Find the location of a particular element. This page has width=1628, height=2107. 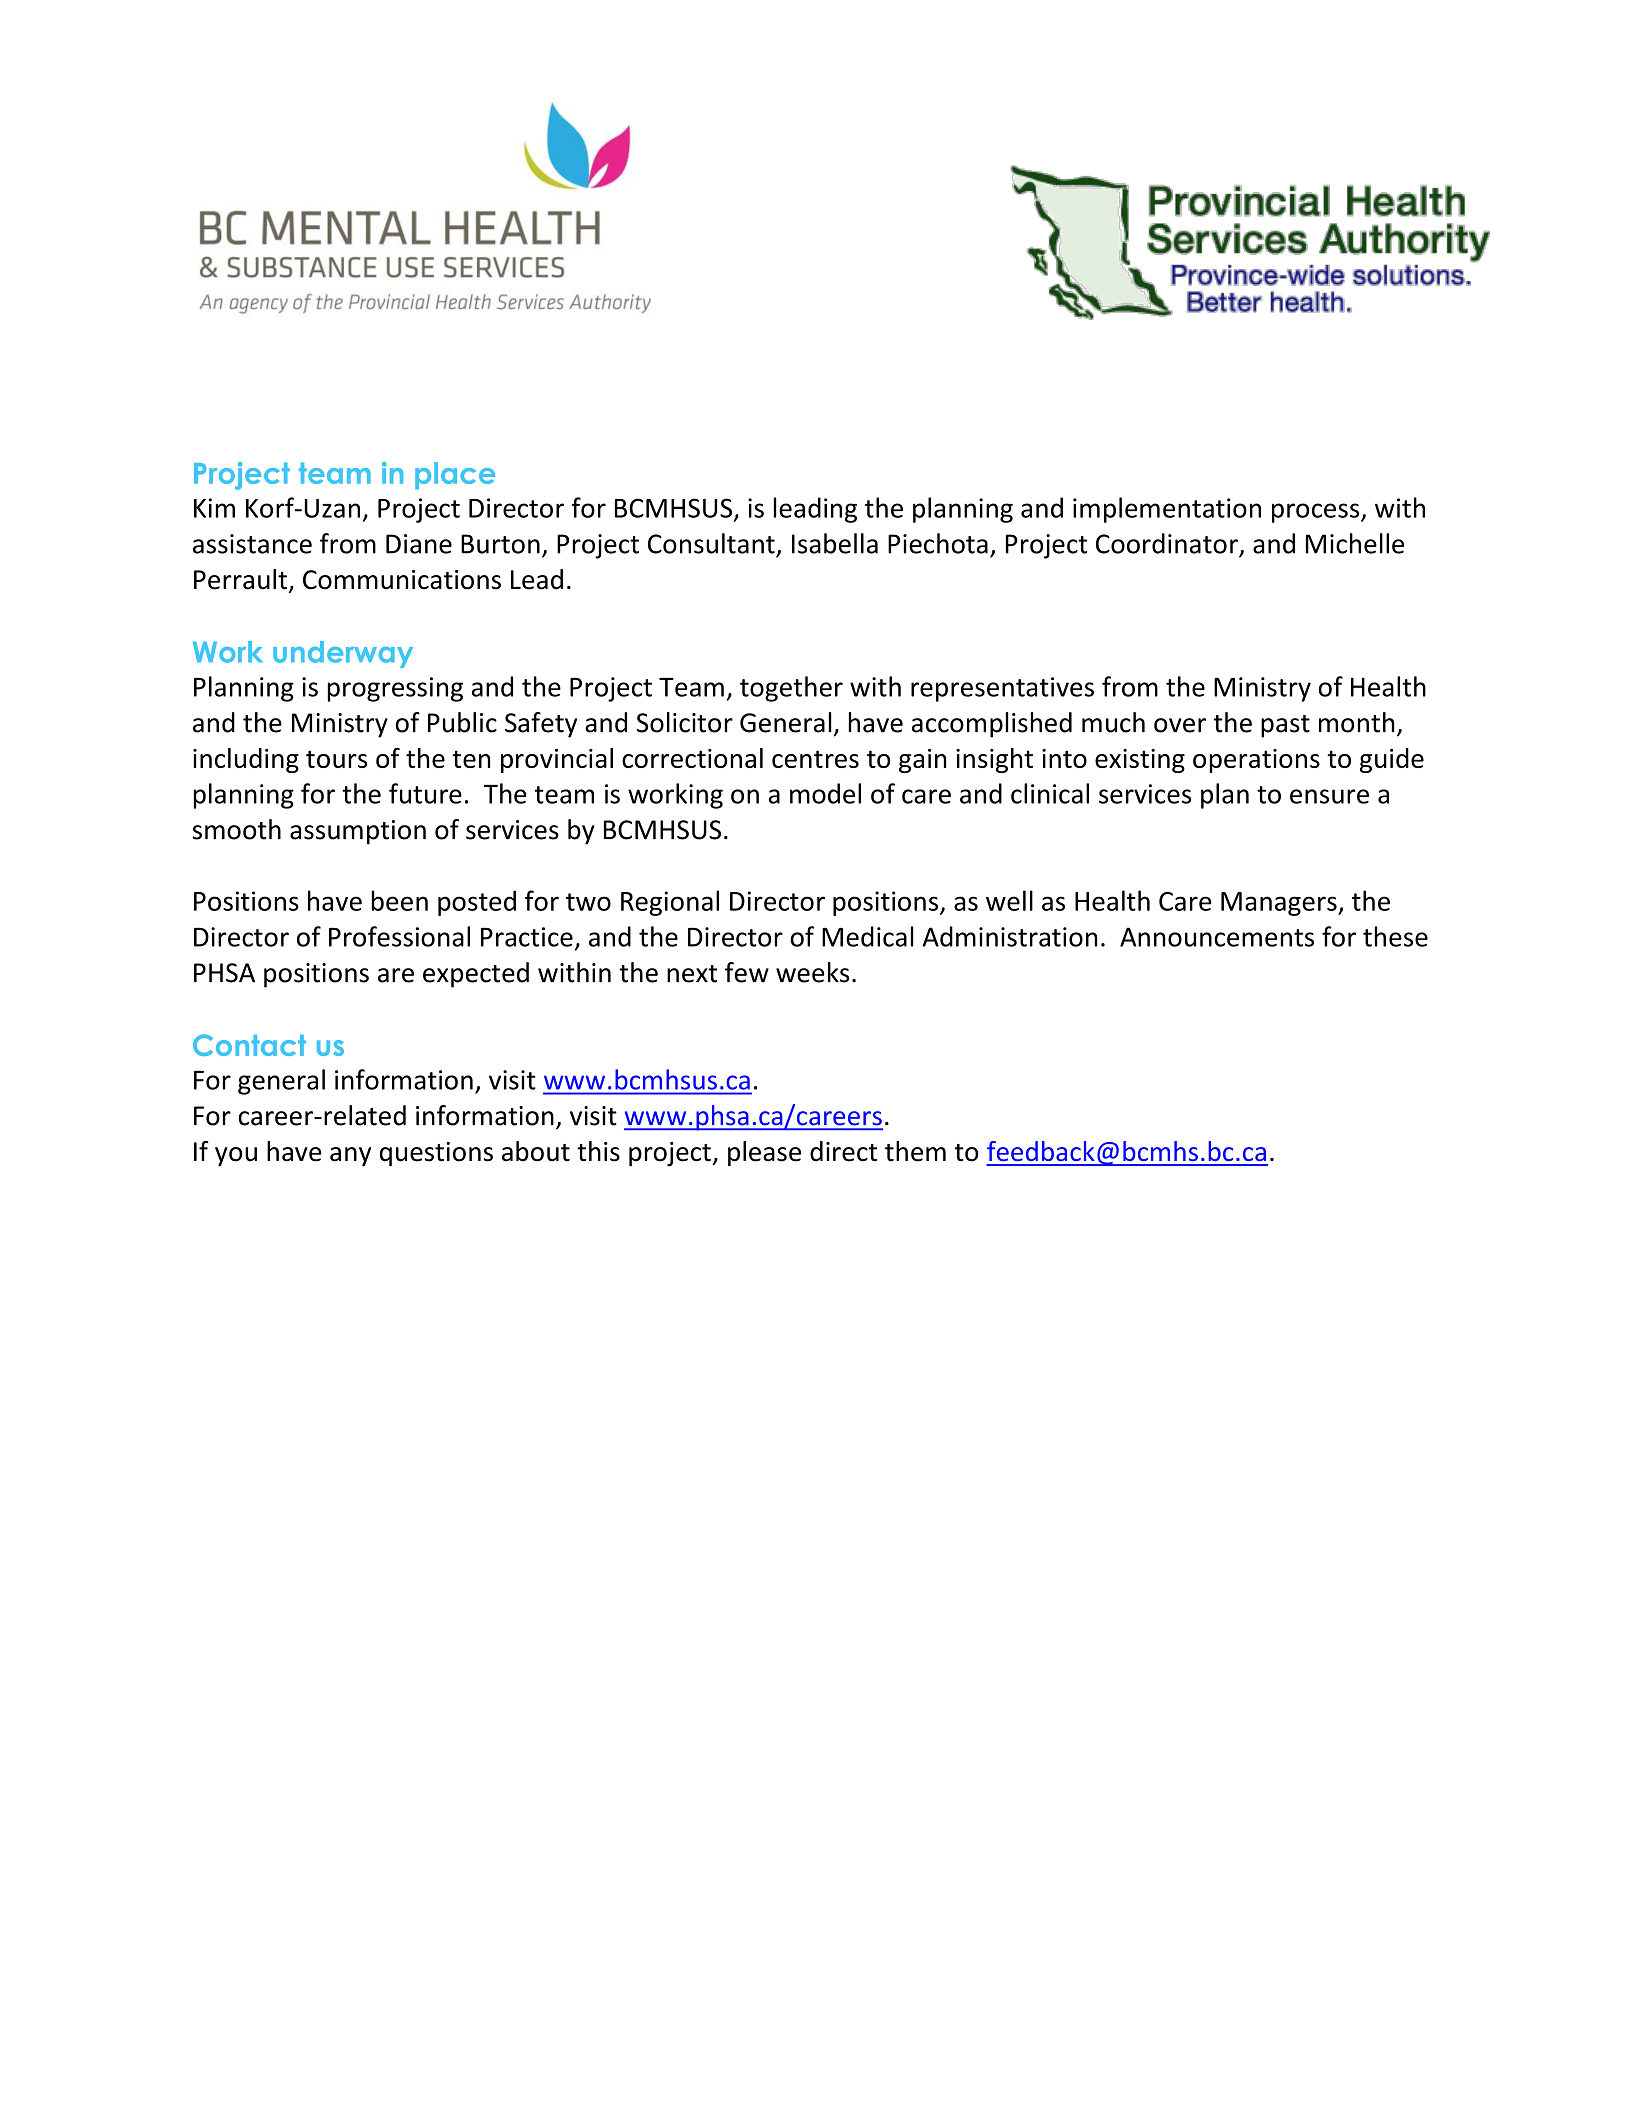

Announcements is located at coordinates (1217, 937).
